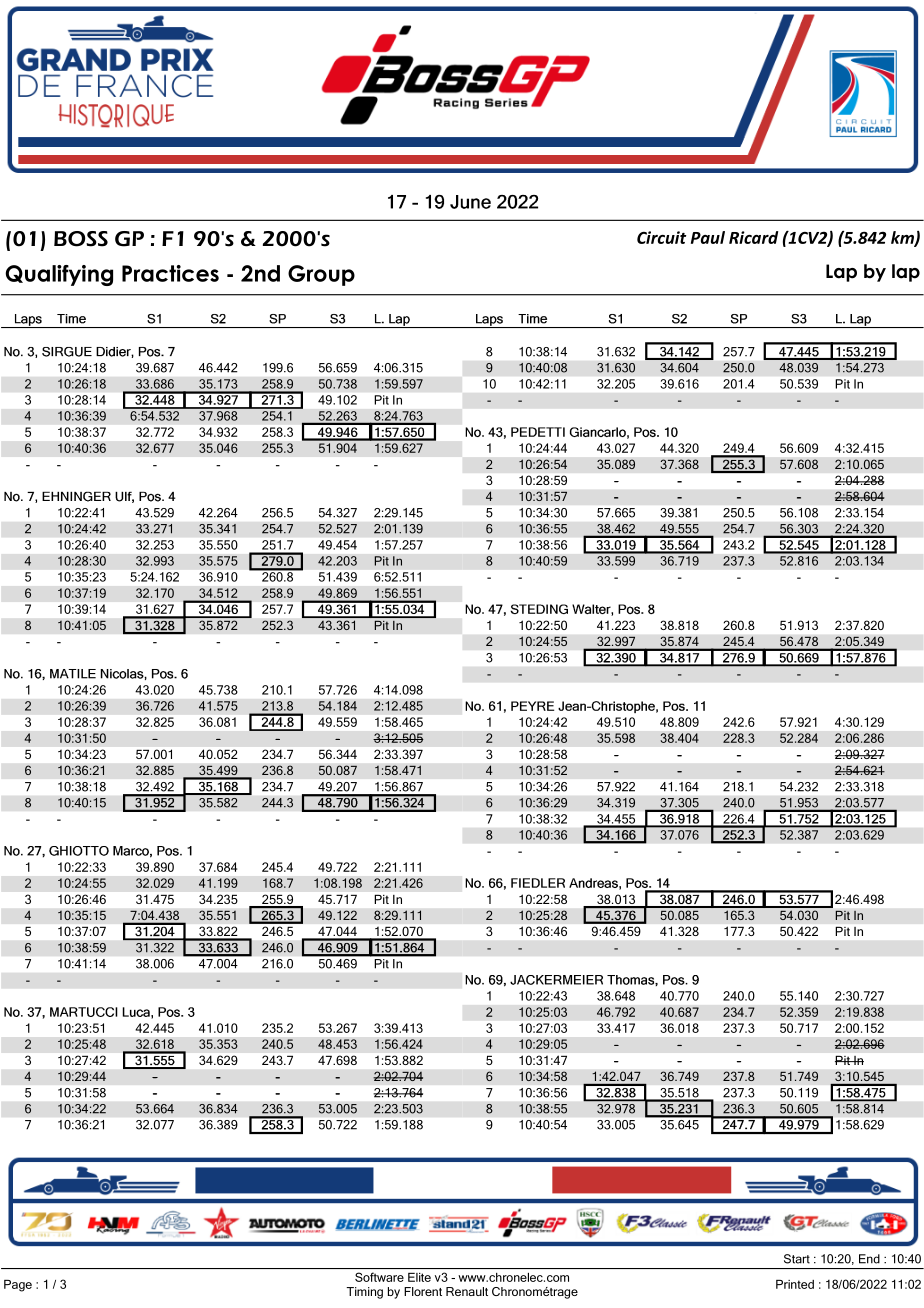 This screenshot has height=1308, width=924. Describe the element at coordinates (364, 1293) in the screenshot. I see `Timing` at that location.
